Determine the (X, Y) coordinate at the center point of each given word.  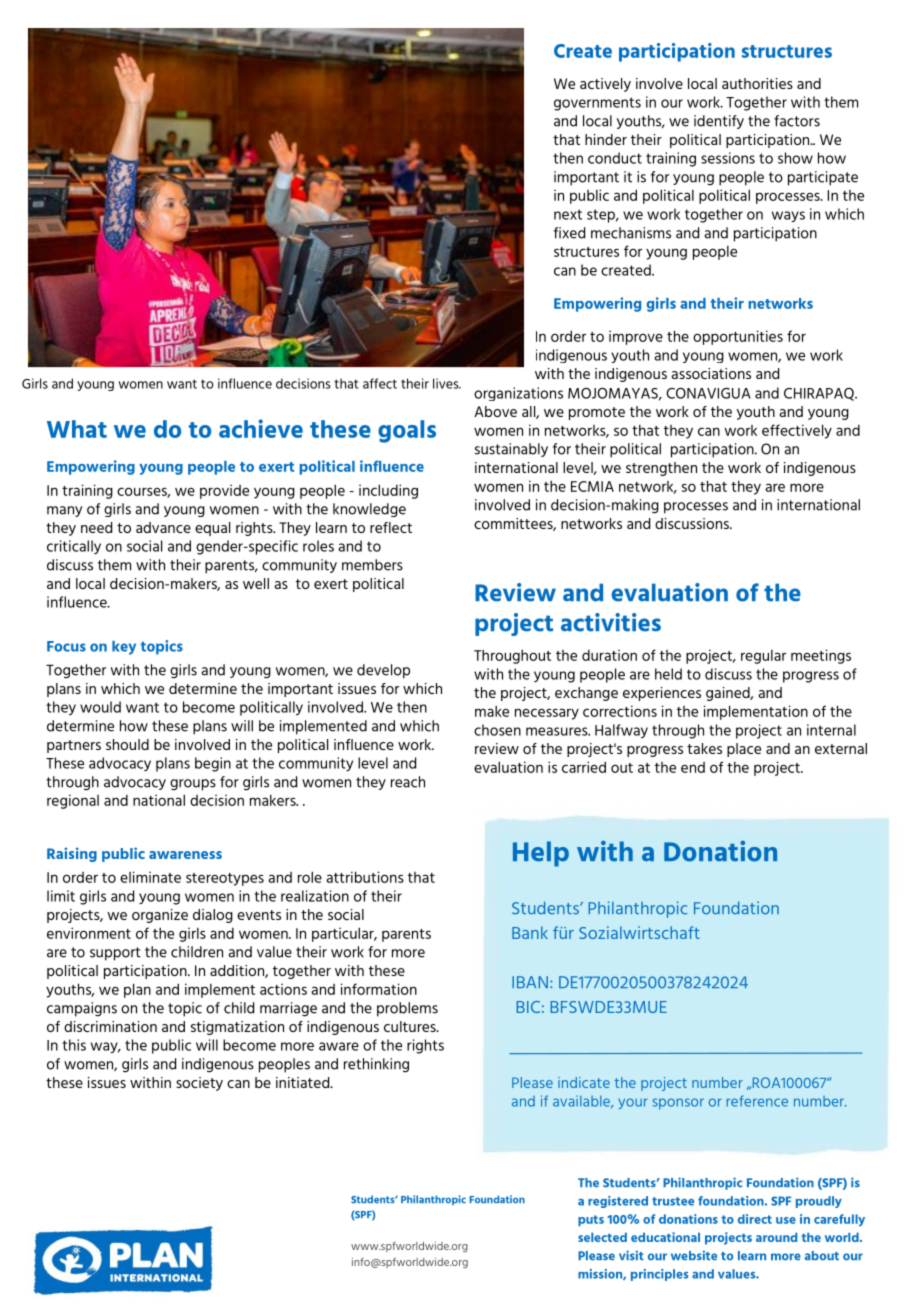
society (199, 1084)
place (744, 750)
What (77, 429)
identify (719, 122)
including (388, 491)
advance (163, 527)
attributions (365, 877)
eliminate (150, 877)
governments (597, 104)
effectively (797, 431)
